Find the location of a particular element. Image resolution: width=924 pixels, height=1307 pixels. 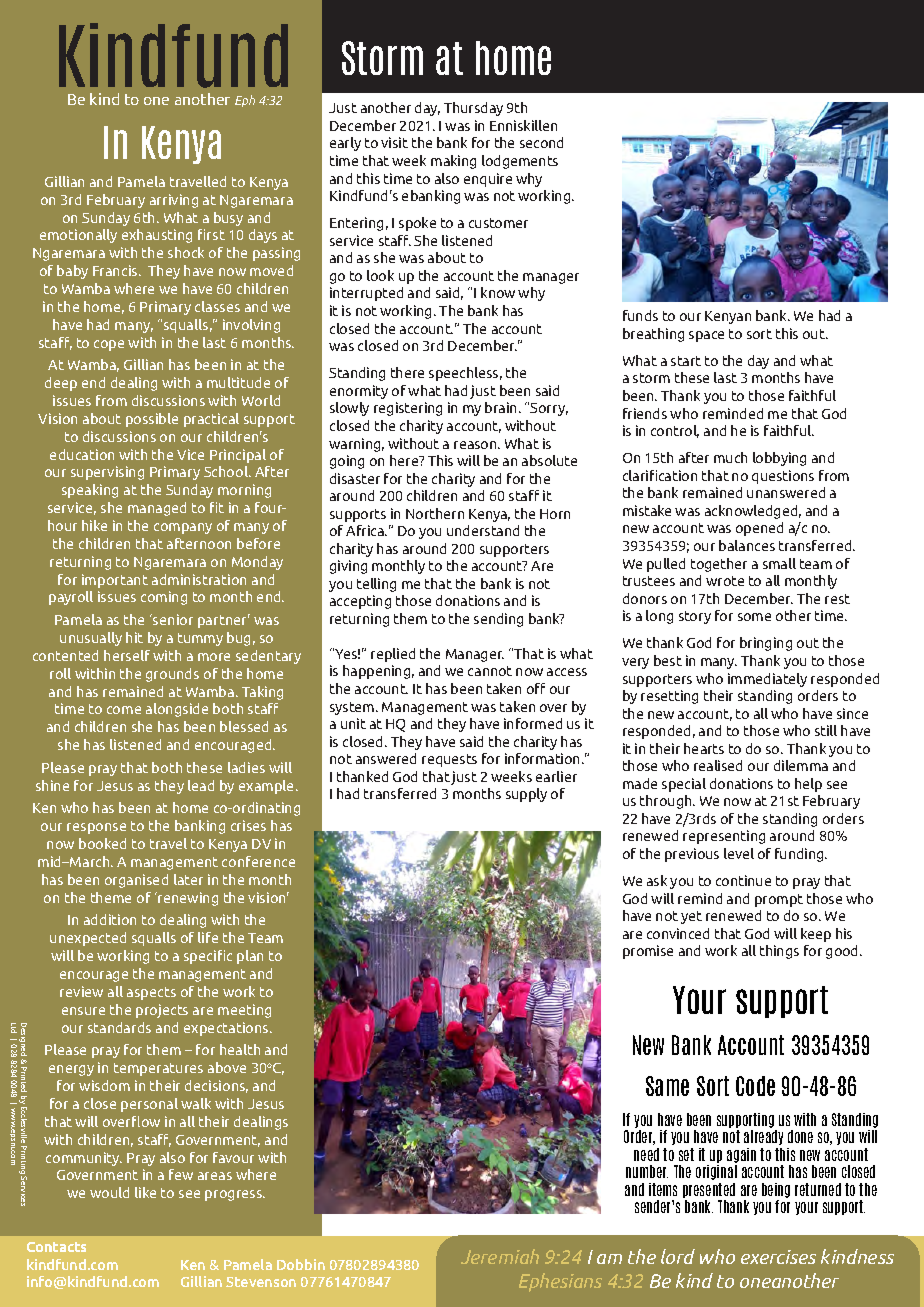

like is located at coordinates (145, 1192).
